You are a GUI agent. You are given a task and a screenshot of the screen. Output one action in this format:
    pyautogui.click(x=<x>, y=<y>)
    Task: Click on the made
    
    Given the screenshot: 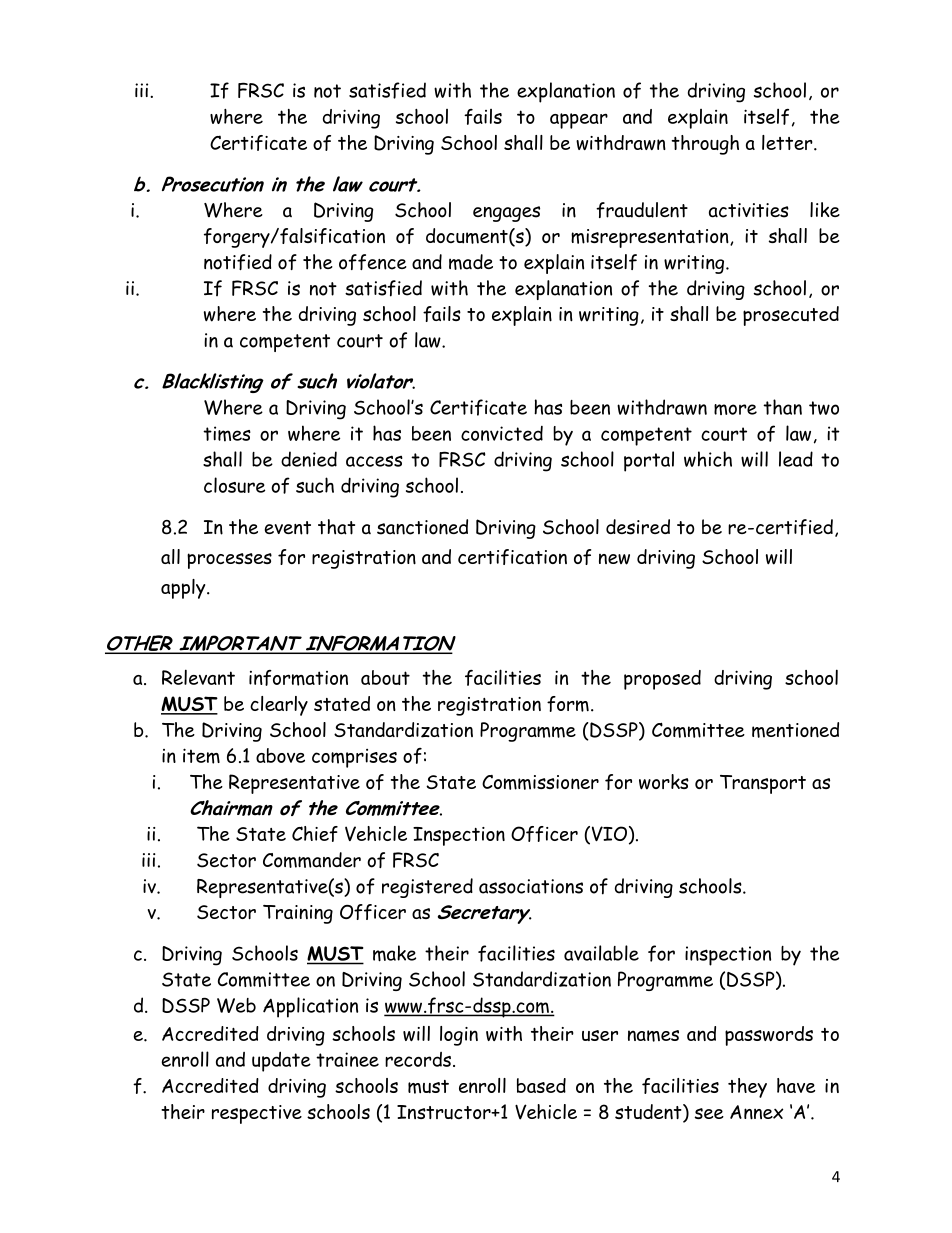 What is the action you would take?
    pyautogui.click(x=471, y=262)
